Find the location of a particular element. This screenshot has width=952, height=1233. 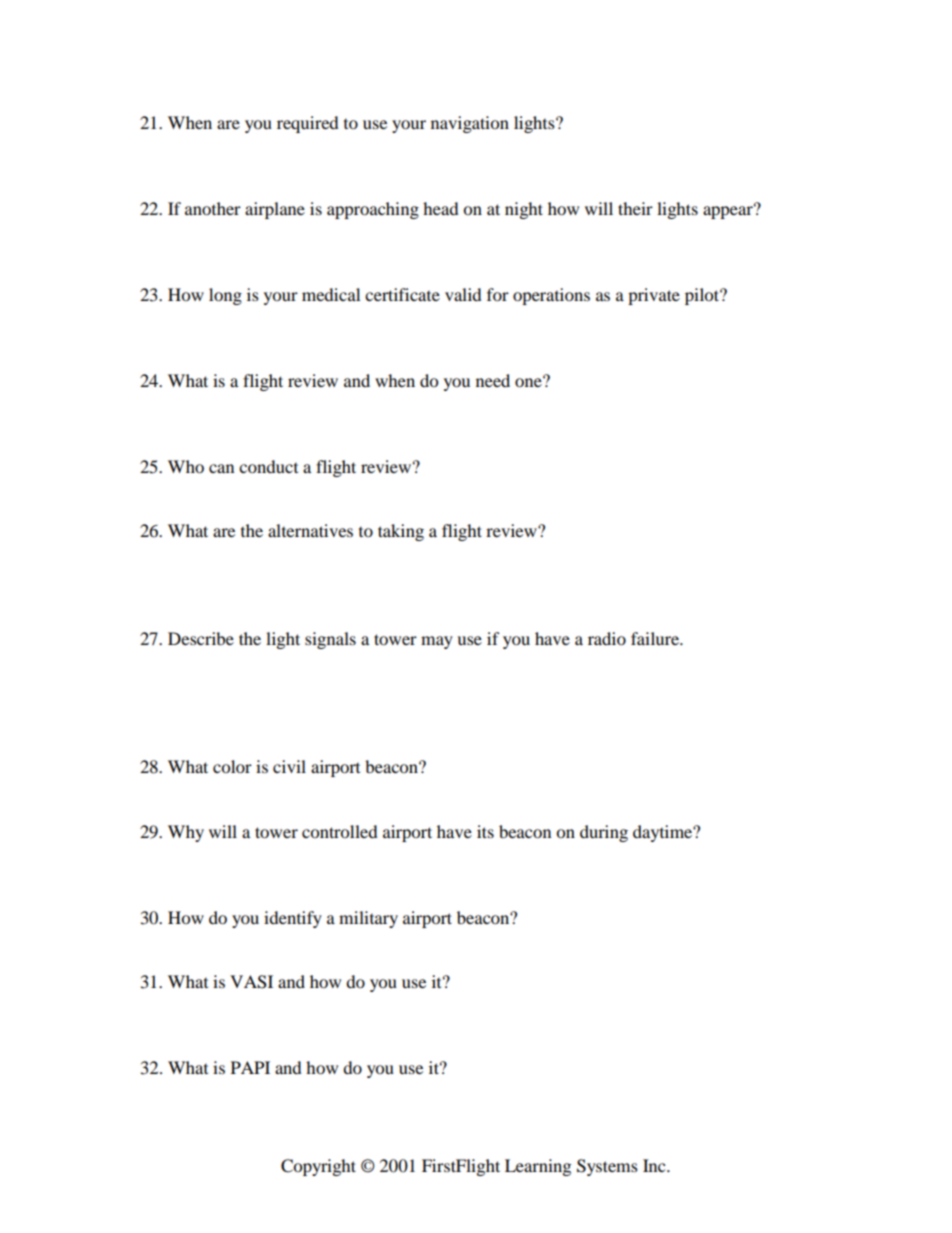

PAPI is located at coordinates (250, 1067).
